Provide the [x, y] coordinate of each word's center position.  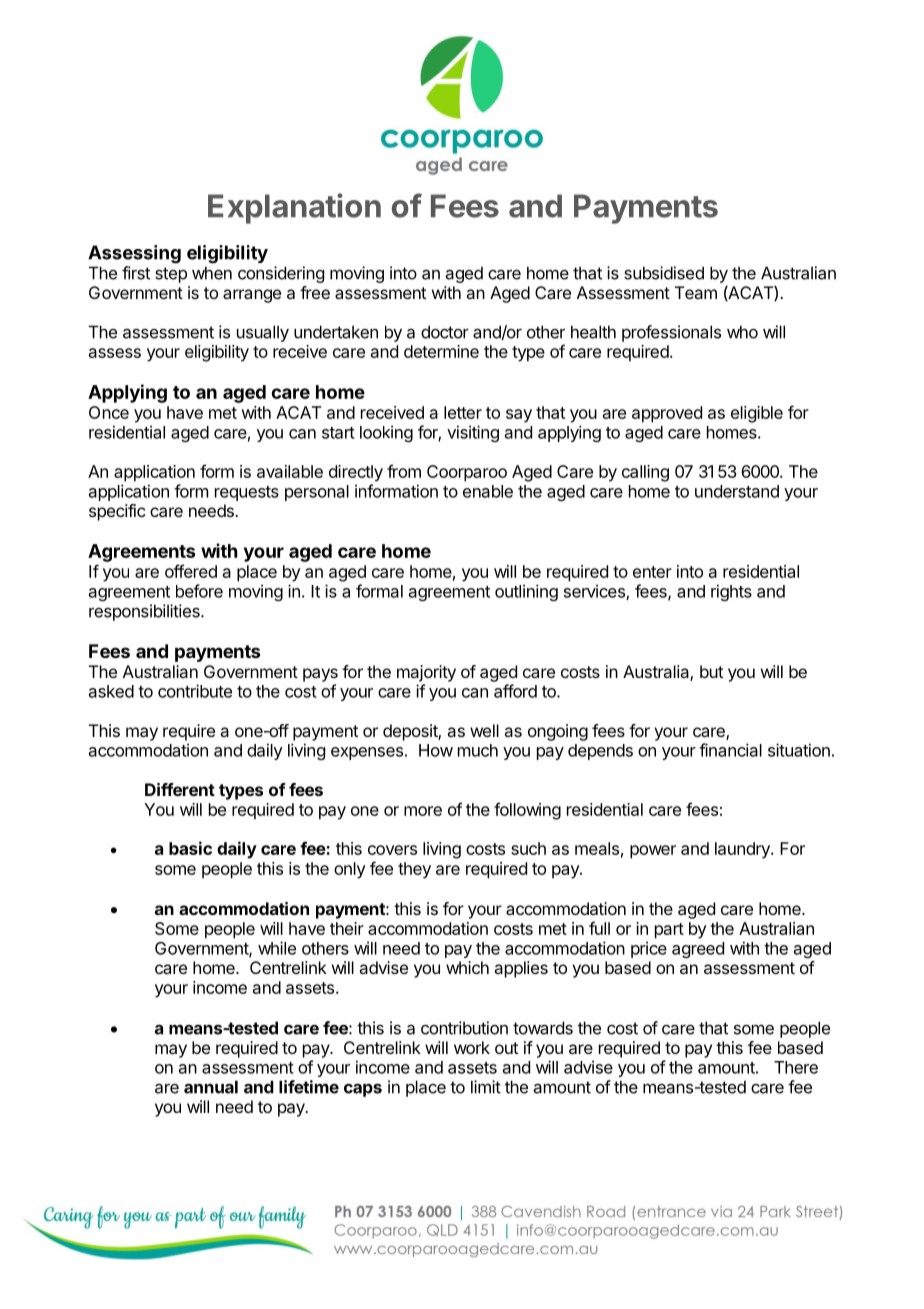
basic [190, 848]
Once [109, 412]
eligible [757, 414]
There [796, 1067]
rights [731, 592]
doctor [445, 332]
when [212, 273]
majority [426, 673]
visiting [473, 433]
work [472, 1047]
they [414, 870]
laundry [743, 850]
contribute [195, 691]
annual [211, 1087]
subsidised [664, 273]
